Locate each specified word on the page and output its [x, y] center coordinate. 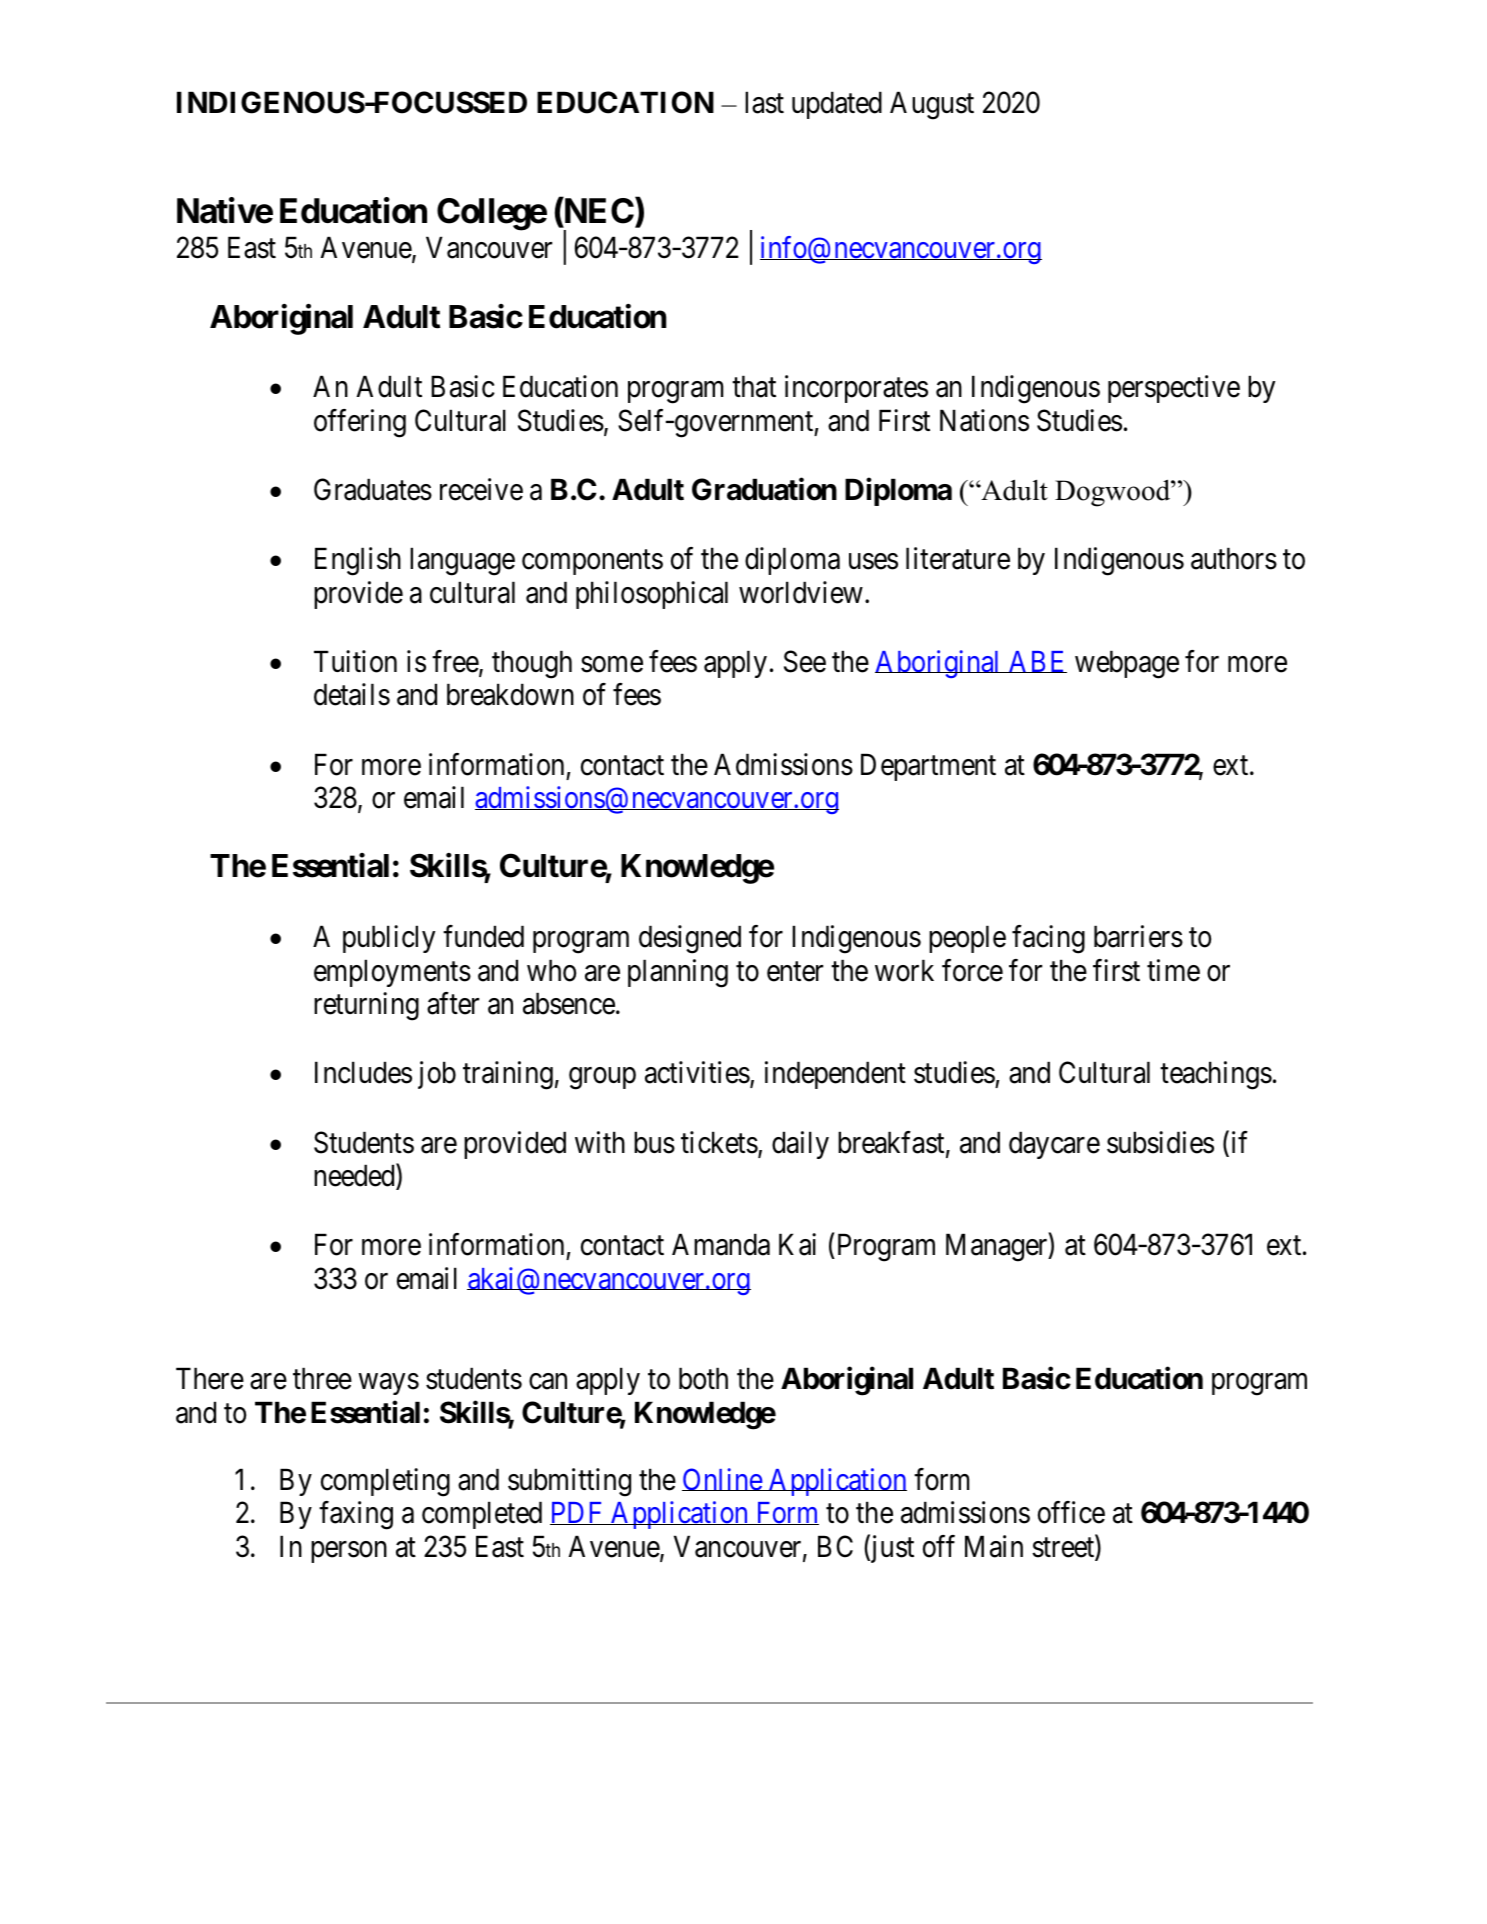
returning [366, 1006]
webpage [1127, 664]
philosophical [652, 595]
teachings [1216, 1075]
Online [722, 1479]
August [932, 106]
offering [360, 423]
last [764, 102]
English [358, 561]
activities [697, 1072]
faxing [356, 1515]
